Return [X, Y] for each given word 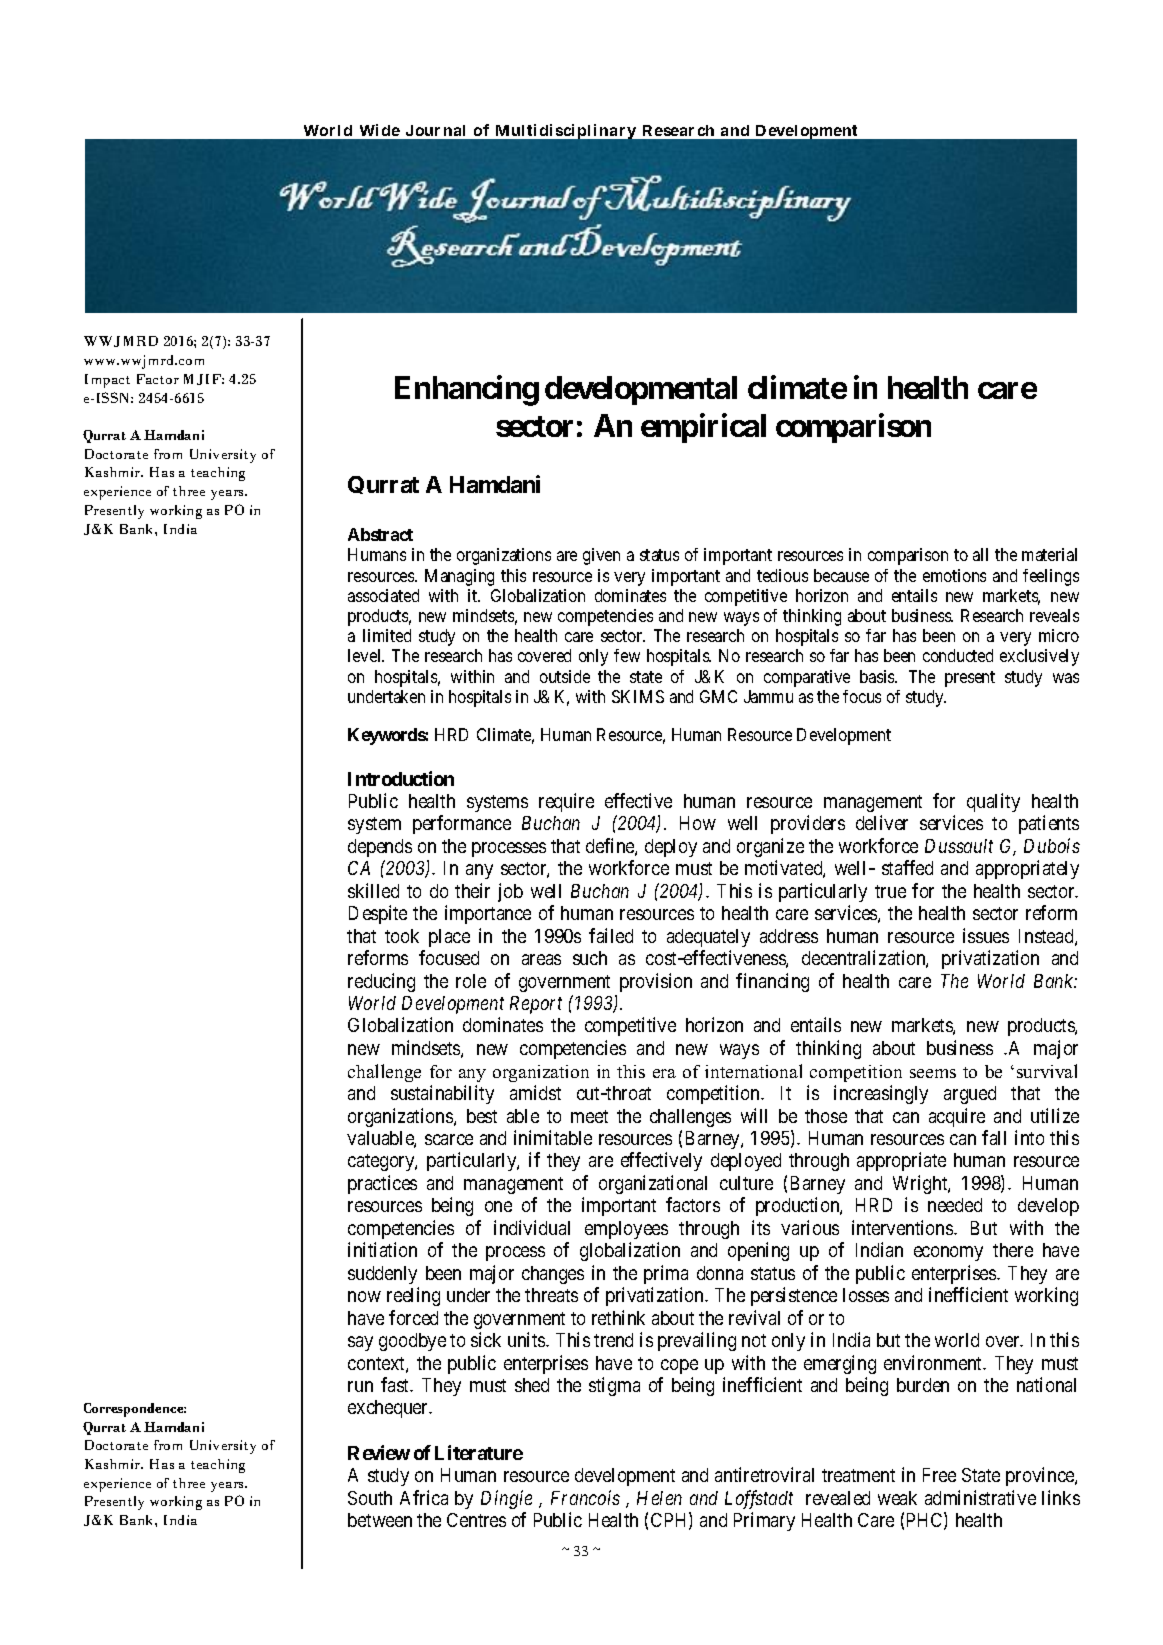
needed [955, 1205]
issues [986, 935]
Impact [107, 381]
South [370, 1498]
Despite [378, 914]
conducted [958, 655]
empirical [703, 428]
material [1049, 554]
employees [626, 1230]
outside [565, 676]
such [590, 958]
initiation [382, 1249]
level [366, 655]
